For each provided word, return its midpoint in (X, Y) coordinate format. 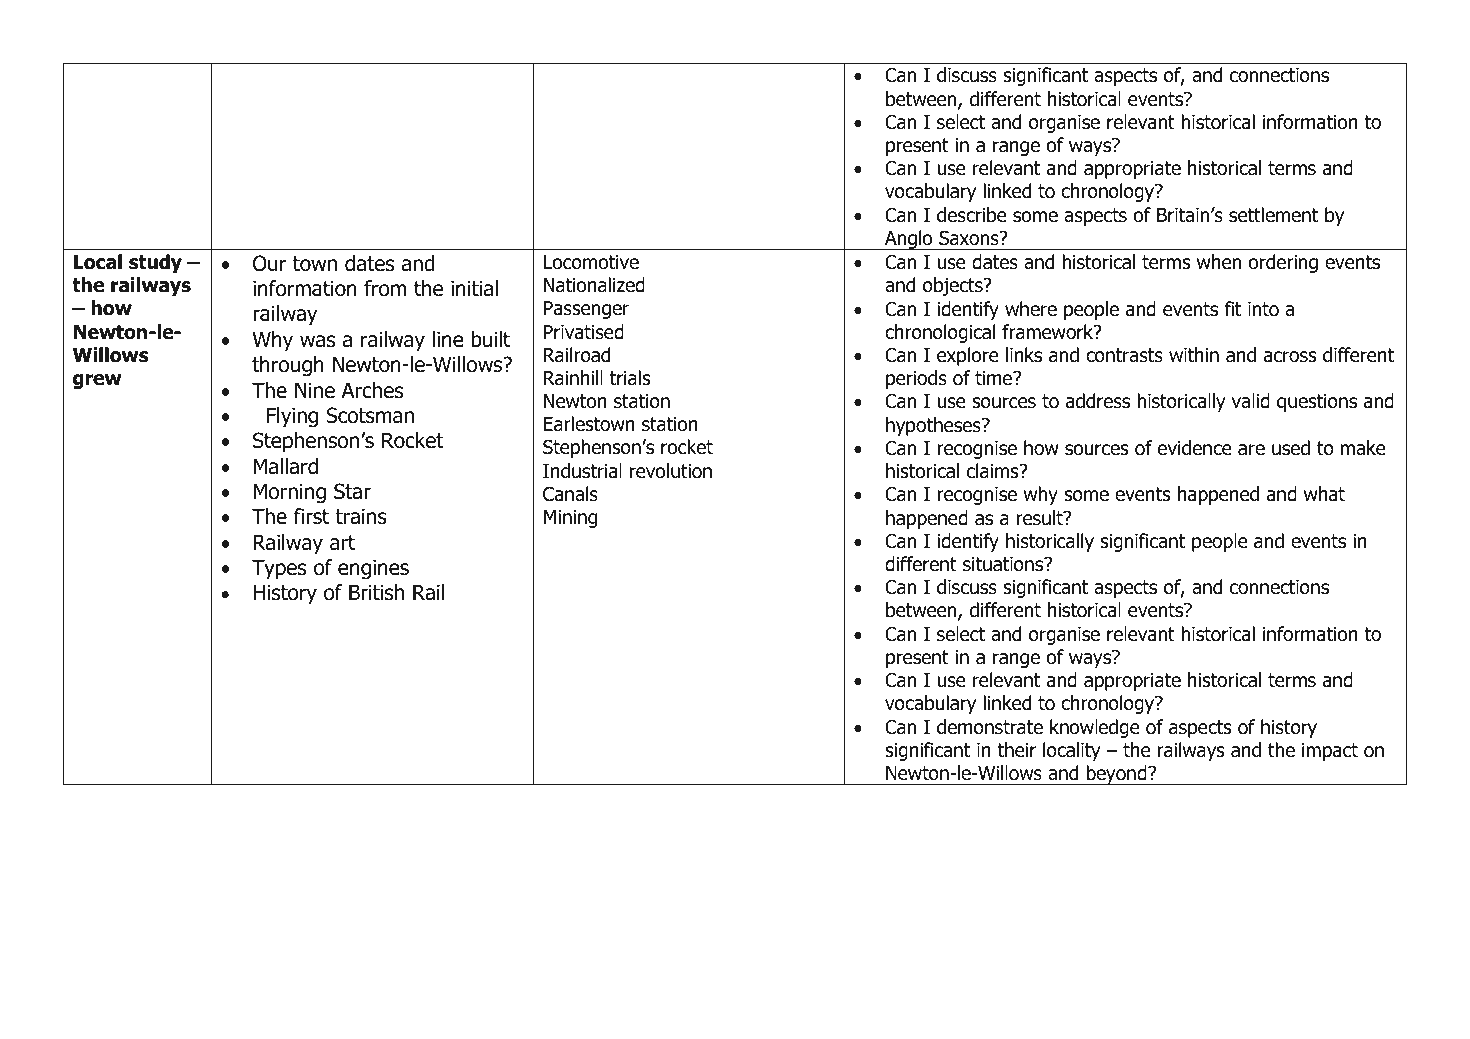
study (155, 263)
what (1324, 494)
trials (630, 378)
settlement (1273, 215)
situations (1004, 564)
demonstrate (990, 727)
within (1194, 354)
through (288, 366)
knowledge (1095, 728)
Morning (289, 493)
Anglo (909, 240)
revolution (671, 471)
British (376, 592)
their (1016, 750)
